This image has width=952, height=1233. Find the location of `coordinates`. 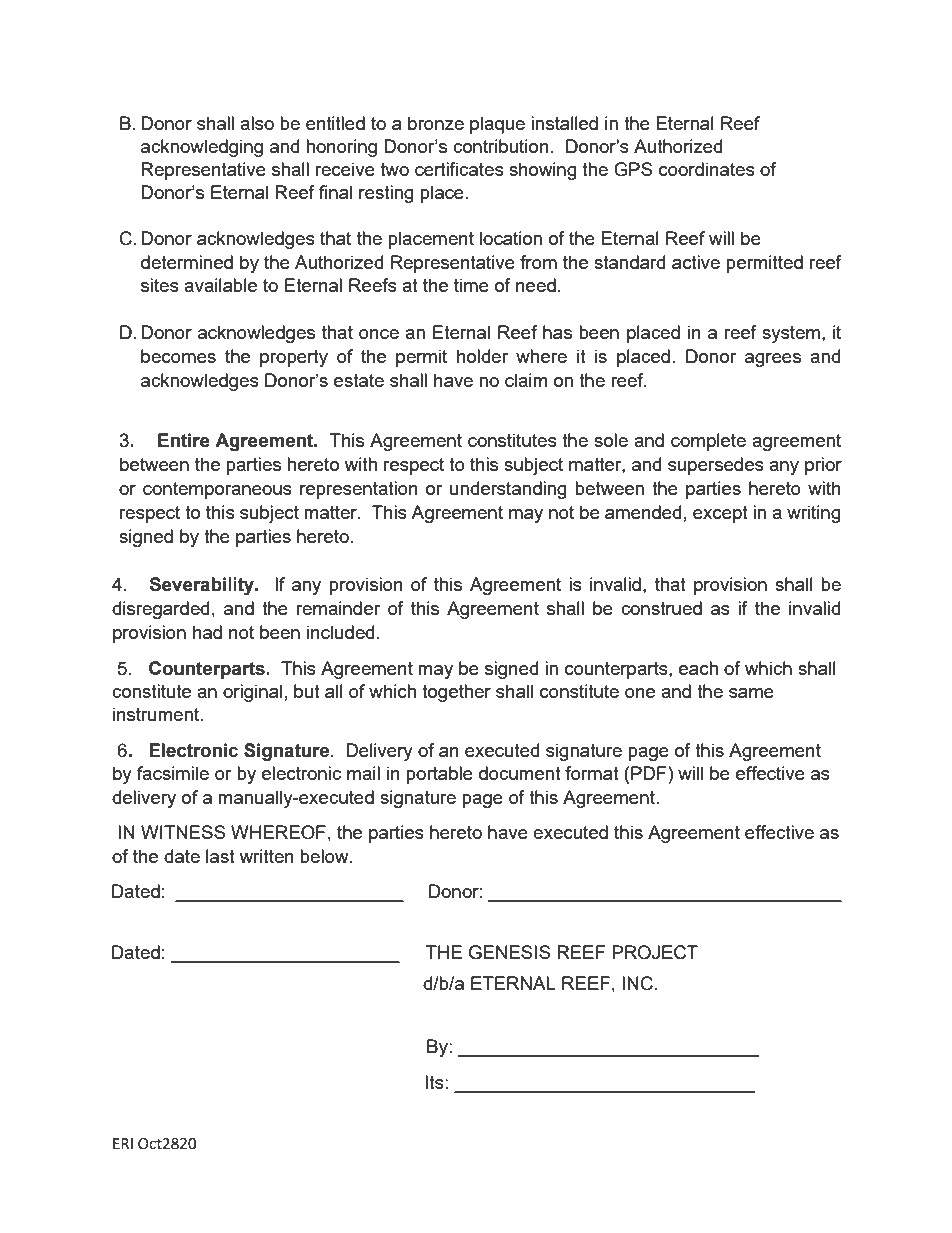

coordinates is located at coordinates (707, 169).
